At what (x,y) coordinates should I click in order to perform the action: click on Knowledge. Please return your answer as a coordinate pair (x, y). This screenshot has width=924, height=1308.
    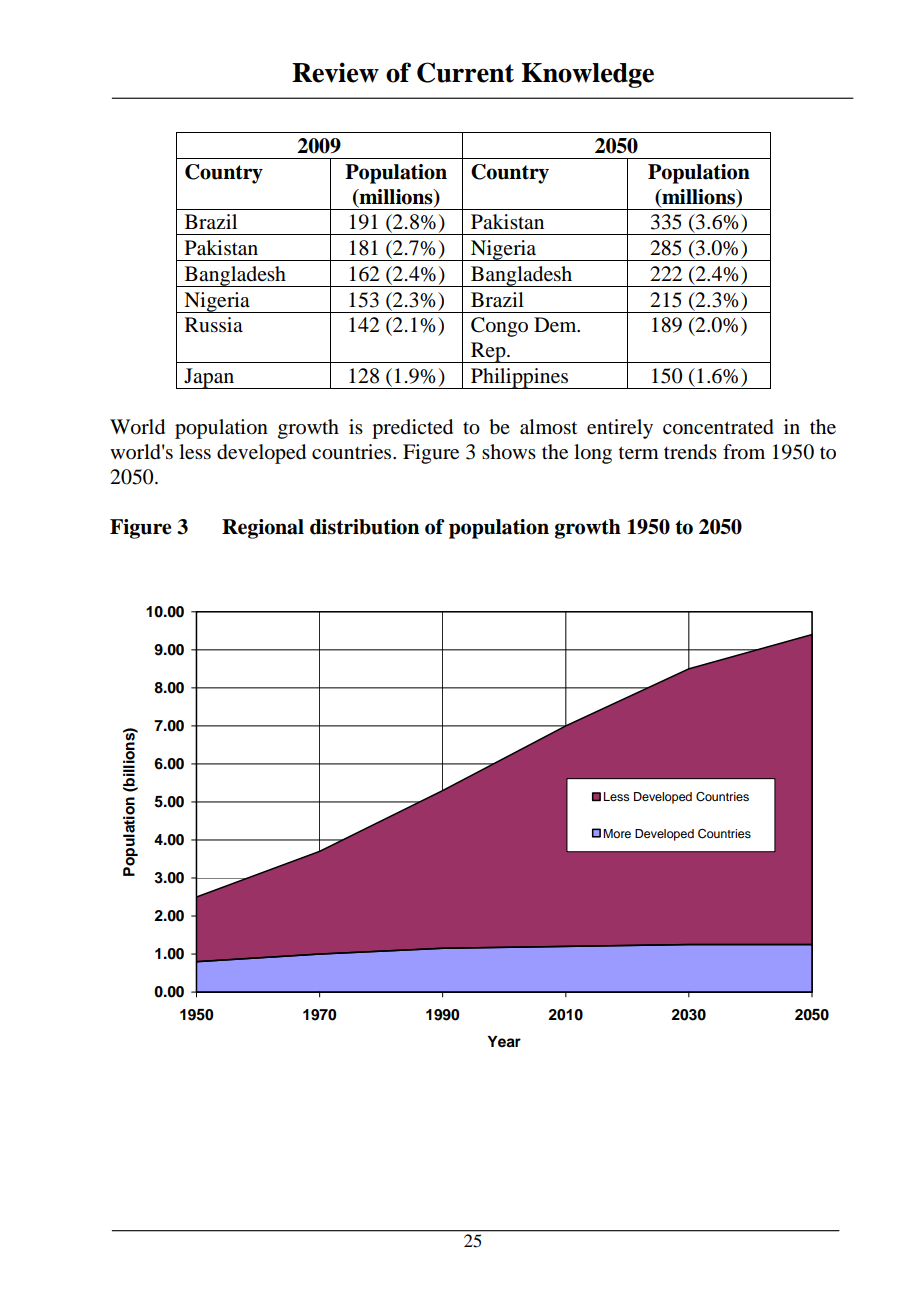
    Looking at the image, I should click on (587, 75).
